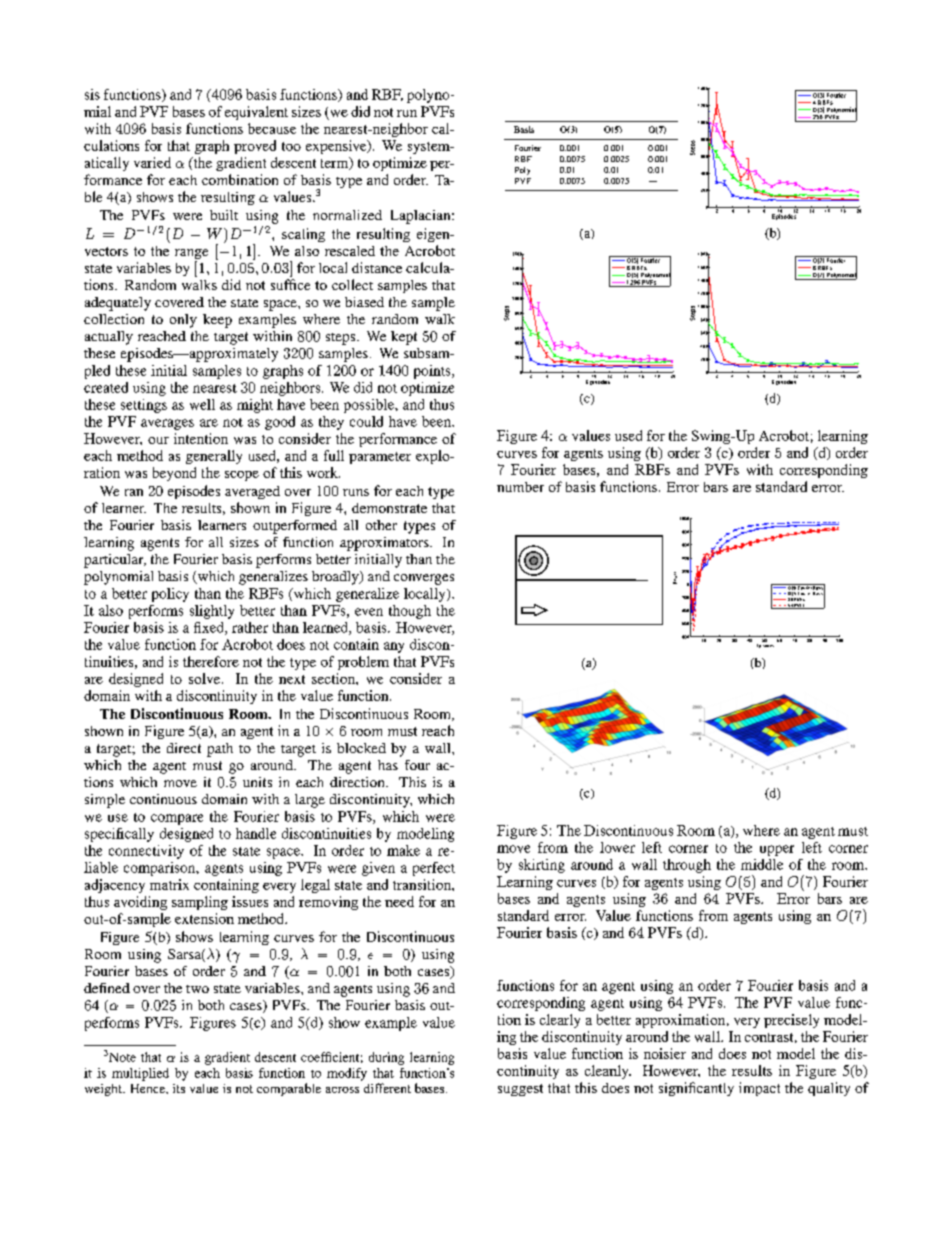 The image size is (952, 1233). What do you see at coordinates (520, 1090) in the screenshot?
I see `suggest` at bounding box center [520, 1090].
